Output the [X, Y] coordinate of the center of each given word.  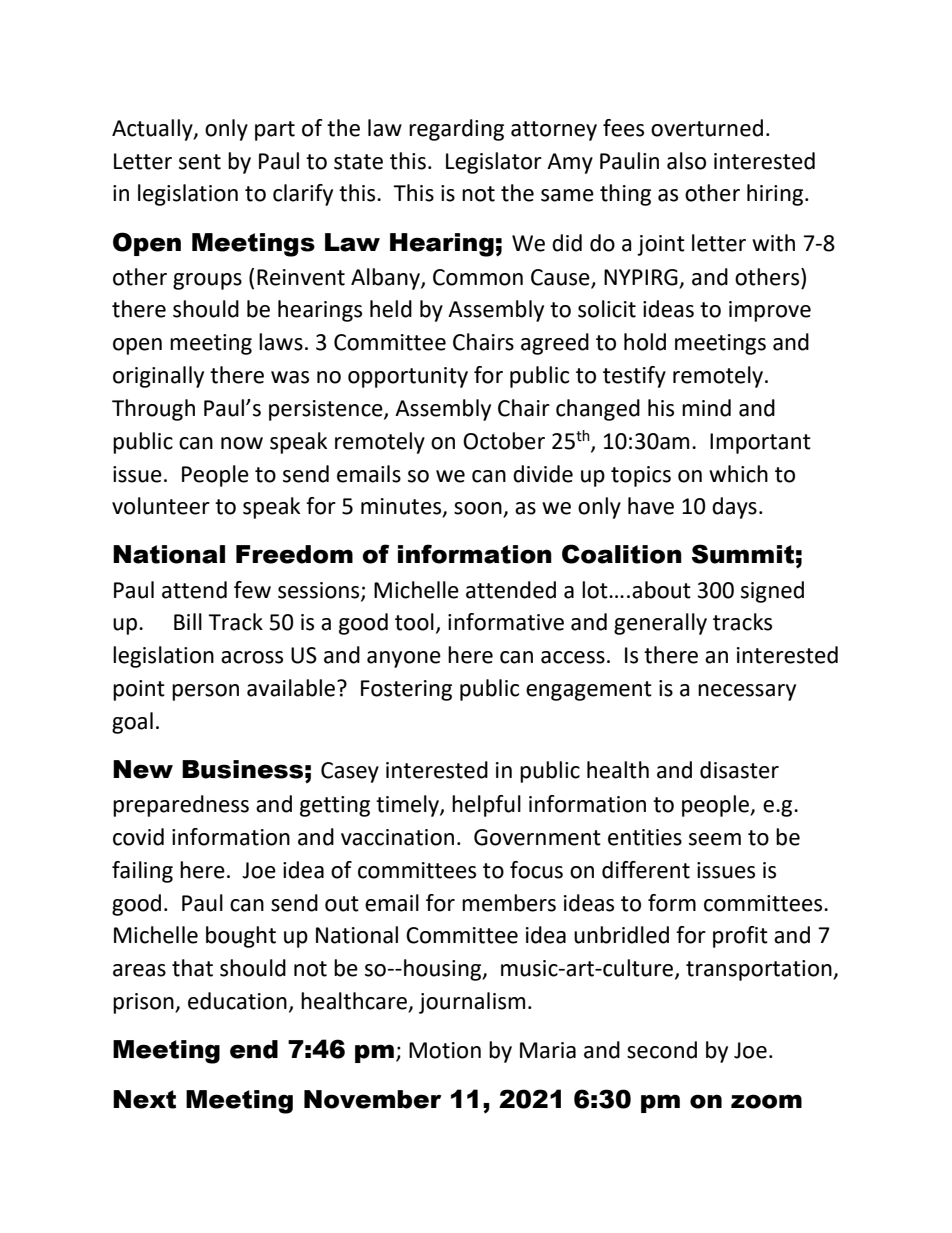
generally [660, 624]
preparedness [181, 806]
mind [706, 408]
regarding [456, 130]
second [662, 1050]
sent [200, 162]
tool [414, 622]
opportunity [408, 377]
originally [158, 377]
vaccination [397, 837]
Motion [445, 1050]
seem [715, 839]
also [686, 161]
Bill [188, 621]
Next [144, 1099]
